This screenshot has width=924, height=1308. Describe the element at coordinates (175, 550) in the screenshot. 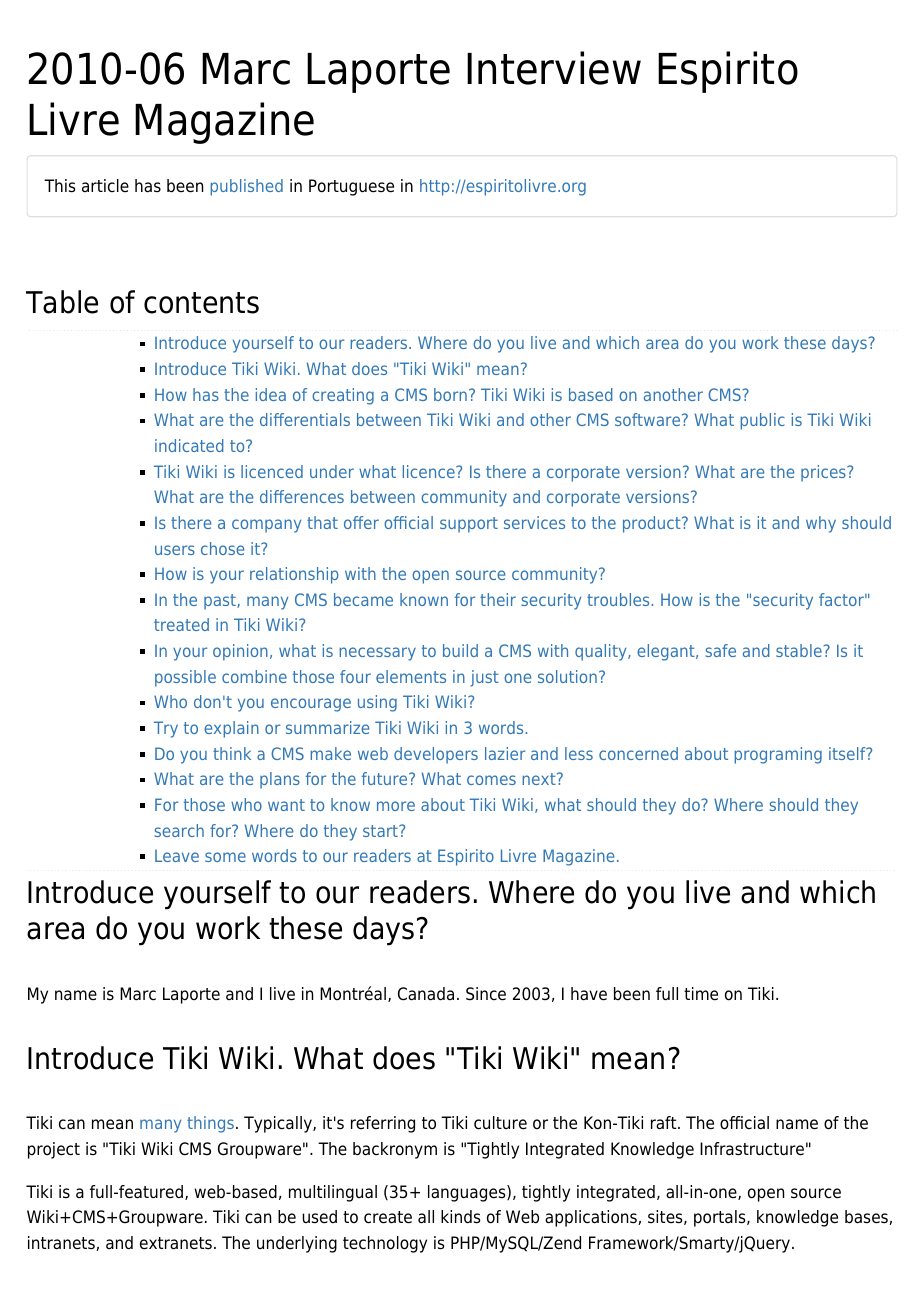

I see `users` at that location.
